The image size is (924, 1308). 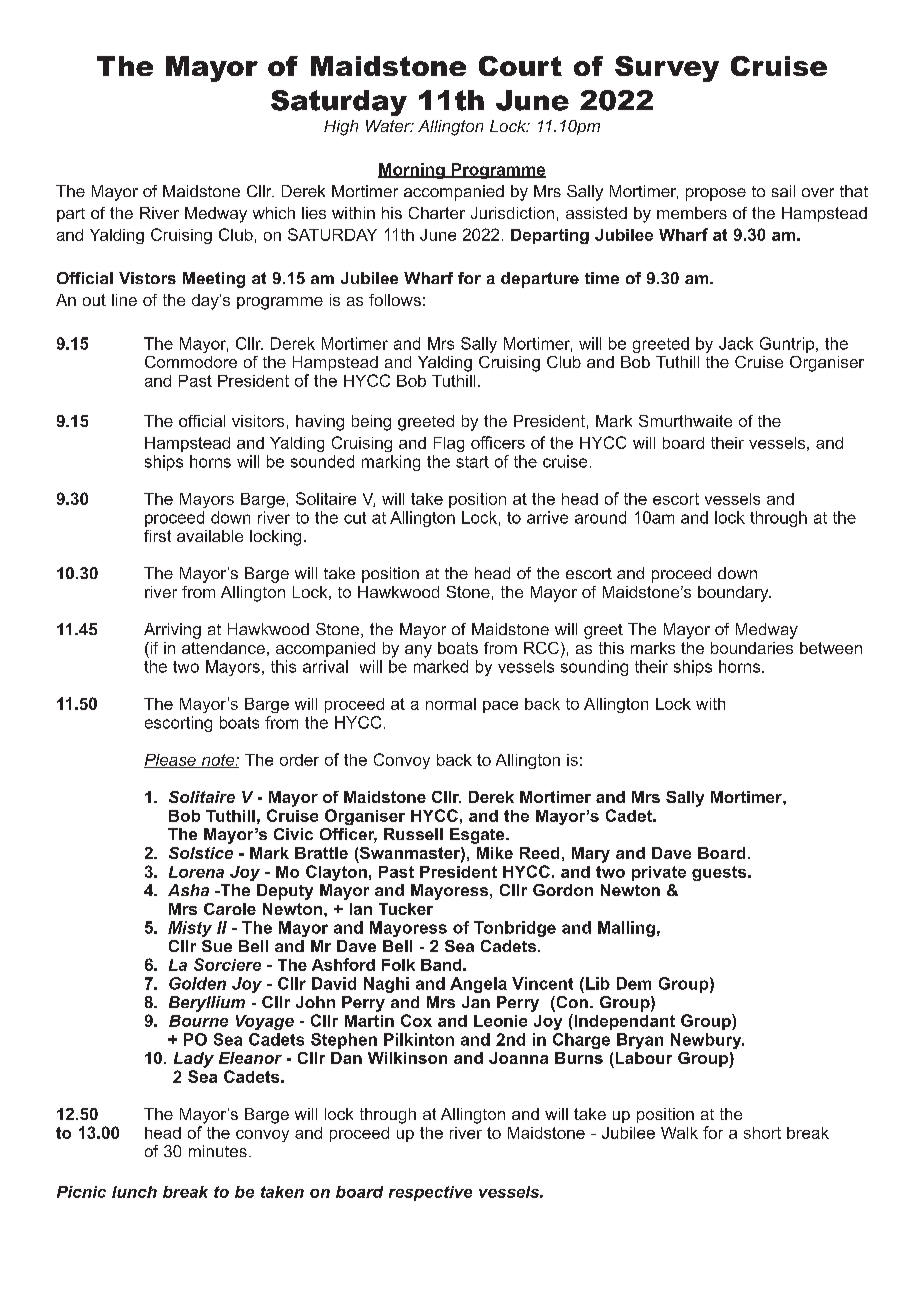 I want to click on Commodore, so click(x=191, y=362).
